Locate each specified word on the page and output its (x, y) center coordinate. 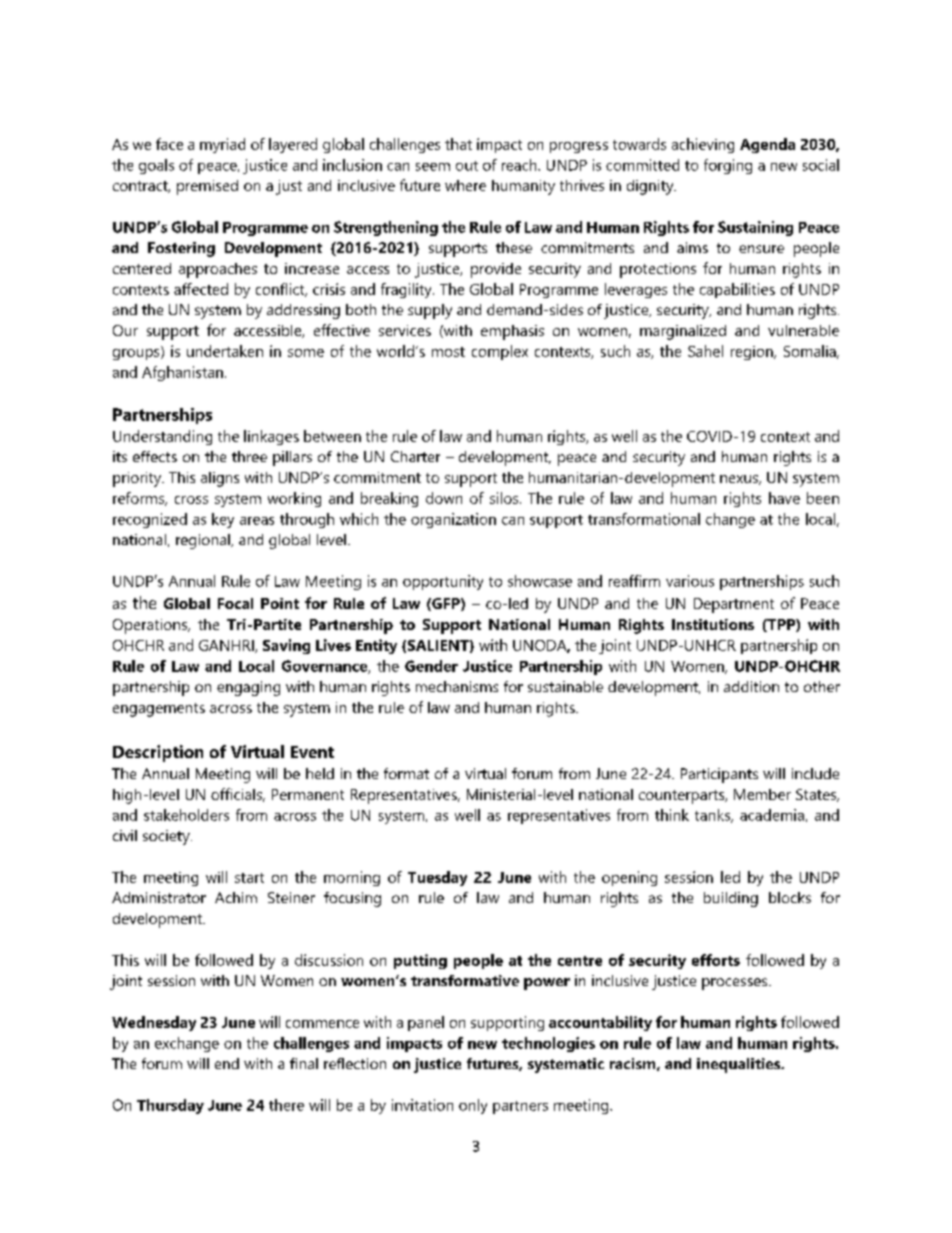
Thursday (170, 1106)
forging (728, 166)
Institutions (713, 624)
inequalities (740, 1065)
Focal (235, 603)
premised (207, 187)
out (467, 166)
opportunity (443, 582)
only (473, 1106)
